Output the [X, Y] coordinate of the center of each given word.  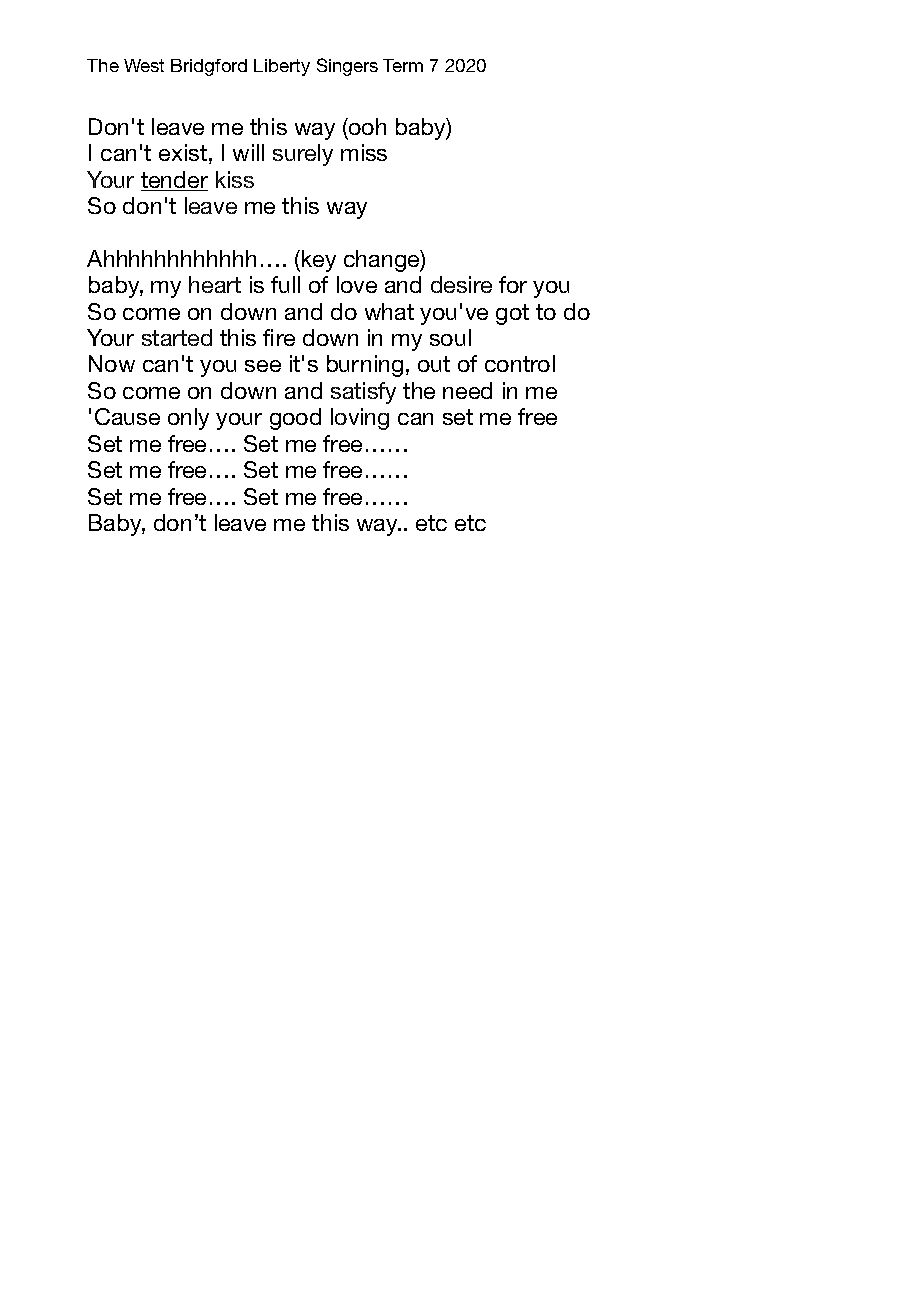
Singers [347, 67]
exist [183, 152]
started [177, 337]
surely [303, 155]
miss [364, 152]
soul [450, 337]
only [188, 419]
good [295, 419]
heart [215, 284]
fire [279, 337]
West [144, 65]
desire [461, 284]
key [319, 261]
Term [403, 65]
